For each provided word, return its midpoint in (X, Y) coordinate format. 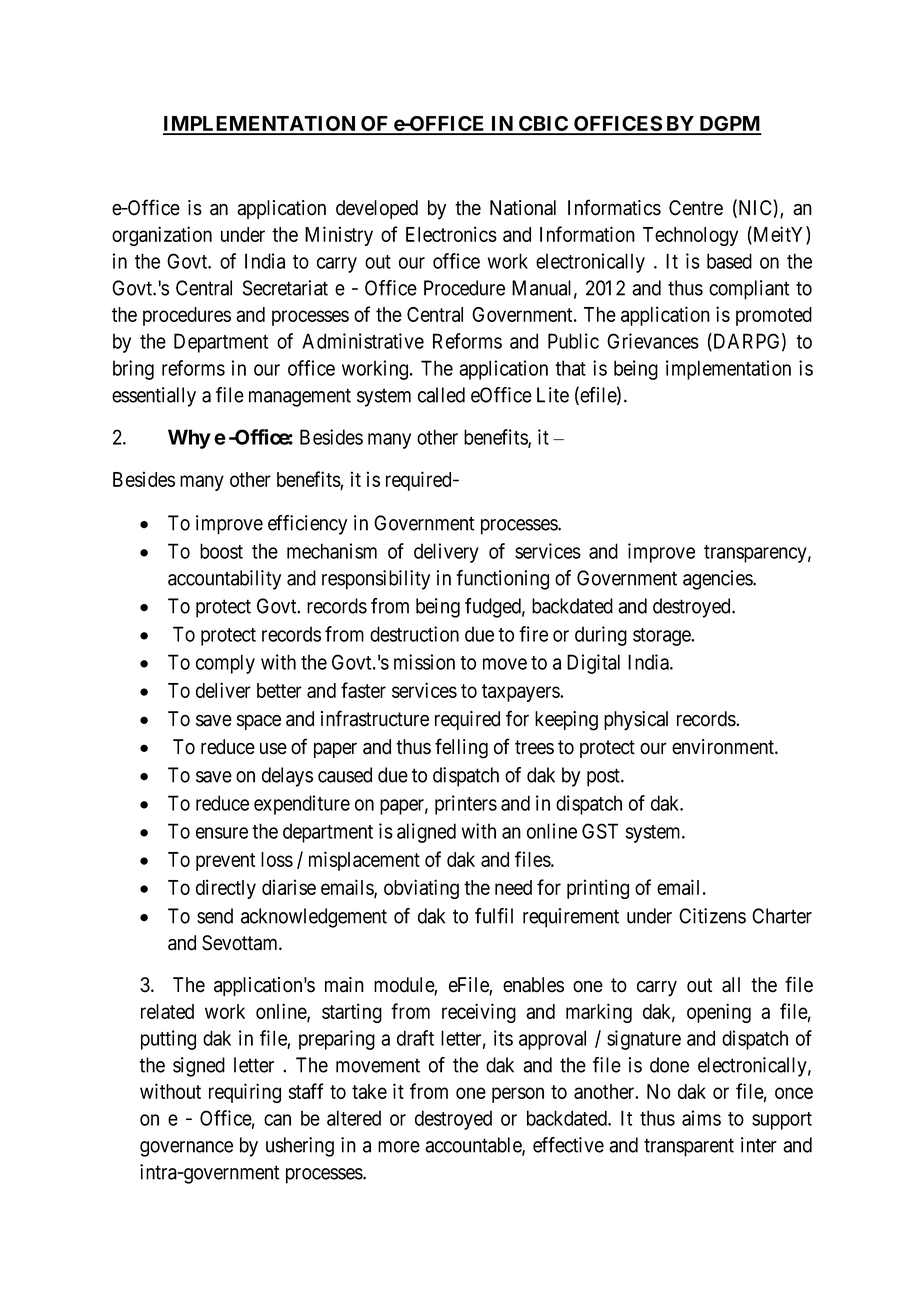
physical (636, 721)
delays (287, 777)
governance (186, 1149)
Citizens (712, 916)
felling (461, 748)
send (215, 916)
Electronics (451, 234)
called (441, 395)
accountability (224, 580)
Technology (690, 236)
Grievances (653, 341)
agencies (718, 580)
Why (189, 439)
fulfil (494, 916)
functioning (502, 580)
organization (162, 236)
